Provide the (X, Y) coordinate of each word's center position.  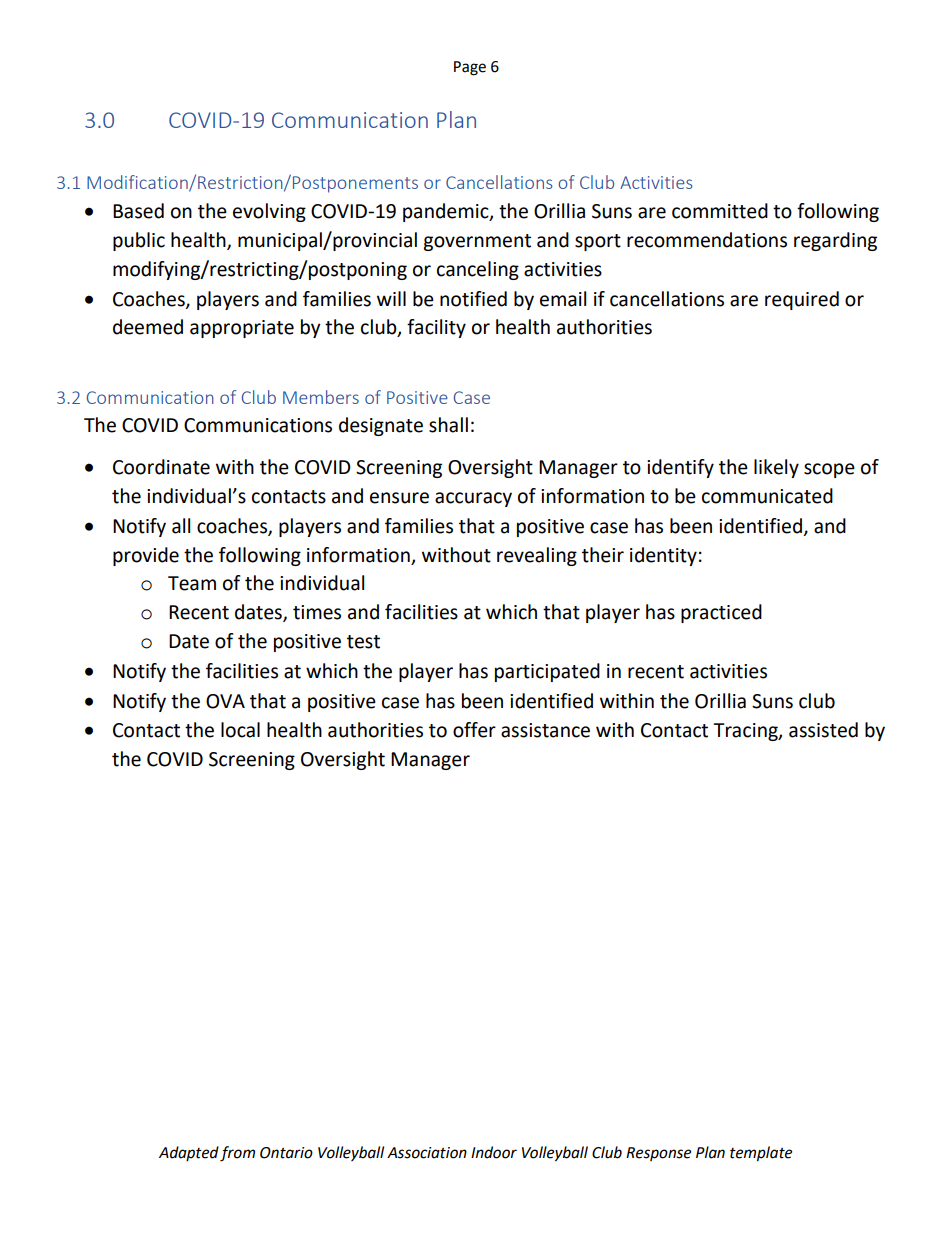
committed (720, 211)
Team (192, 583)
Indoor (494, 1152)
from (237, 1154)
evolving (269, 212)
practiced (721, 613)
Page (470, 68)
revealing (537, 556)
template (761, 1154)
